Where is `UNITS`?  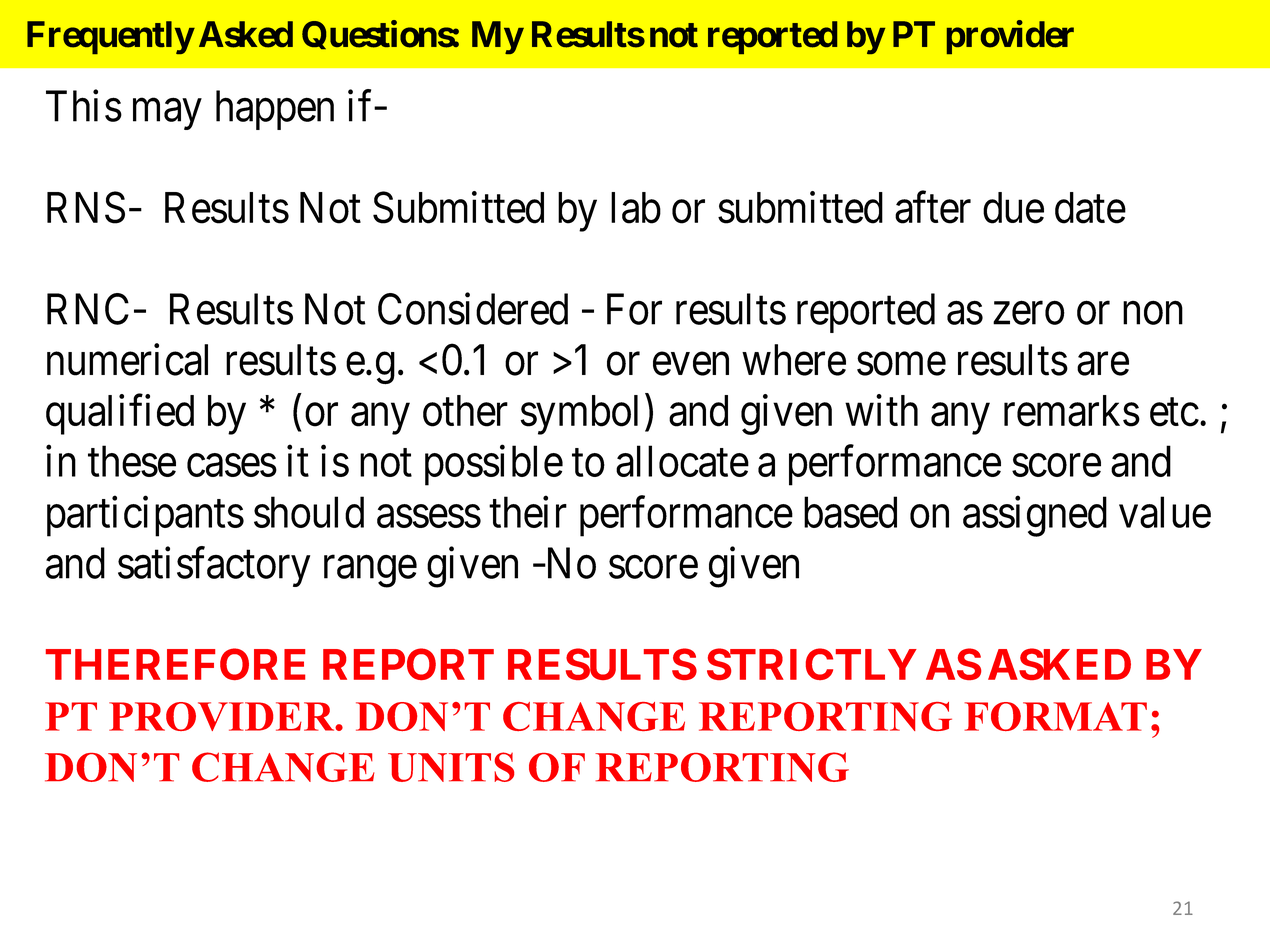
UNITS is located at coordinates (451, 767).
